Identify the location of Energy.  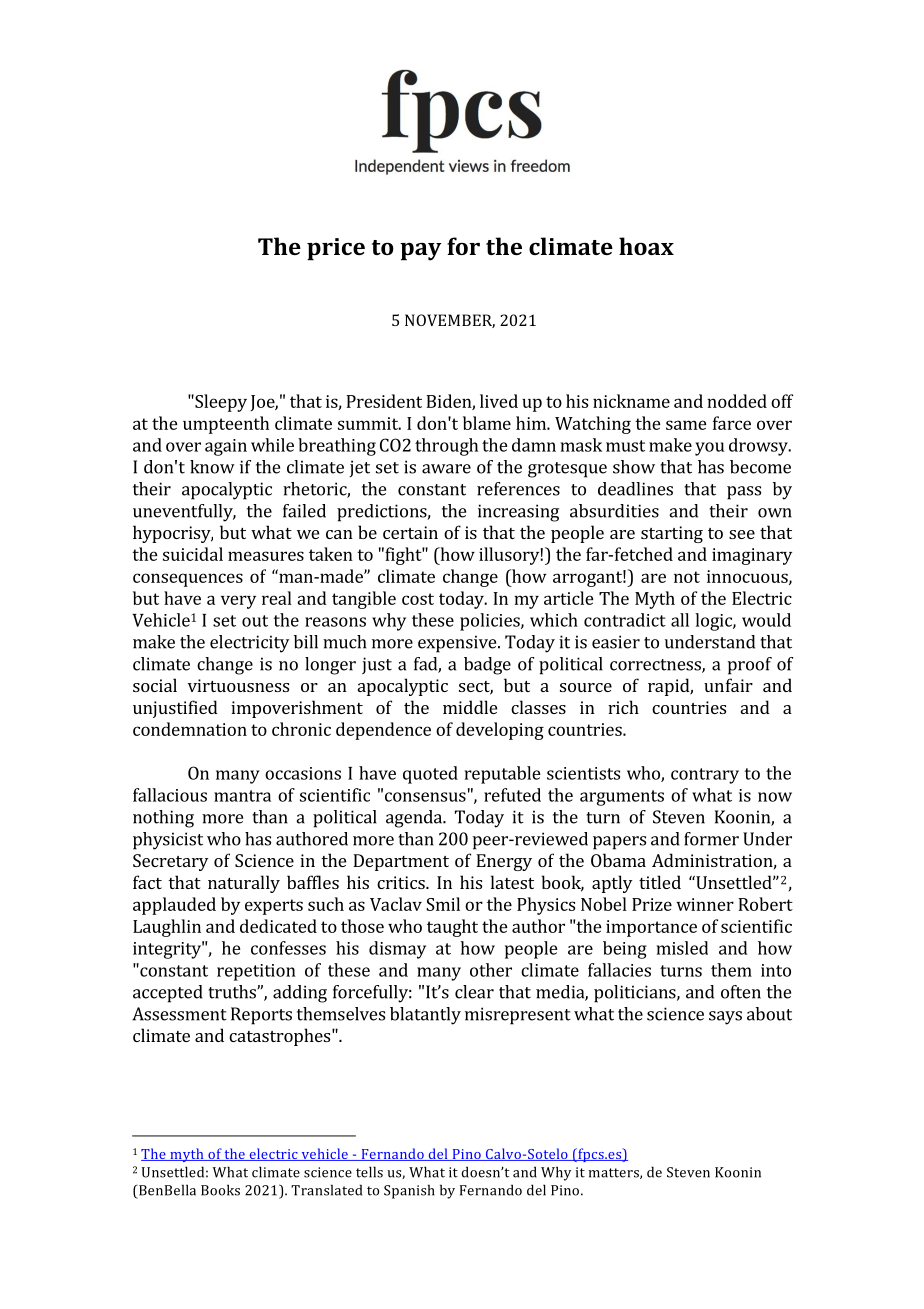
(504, 862).
